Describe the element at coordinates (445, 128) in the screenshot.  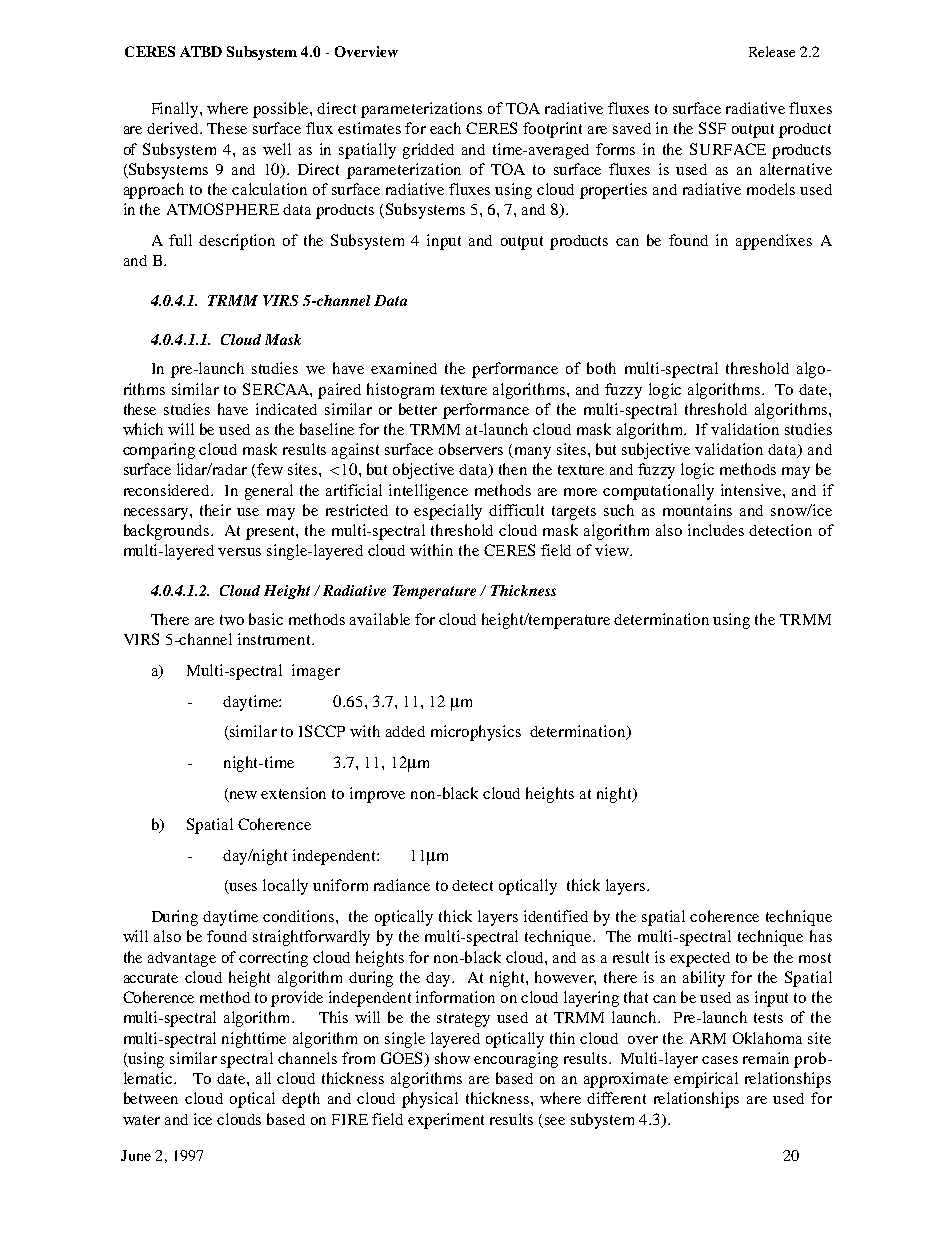
I see `each` at that location.
